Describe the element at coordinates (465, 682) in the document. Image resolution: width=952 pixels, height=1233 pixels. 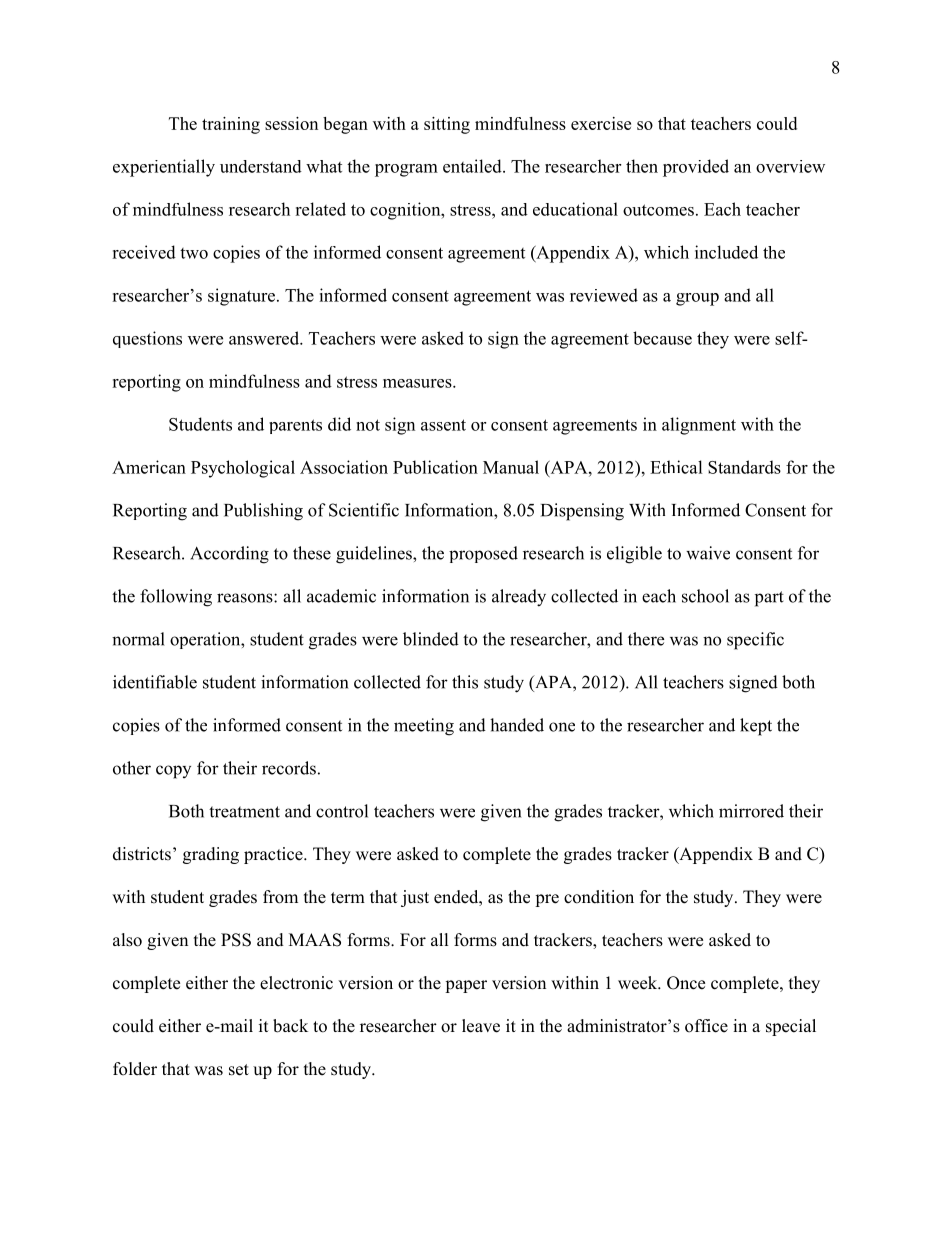
I see `this` at that location.
